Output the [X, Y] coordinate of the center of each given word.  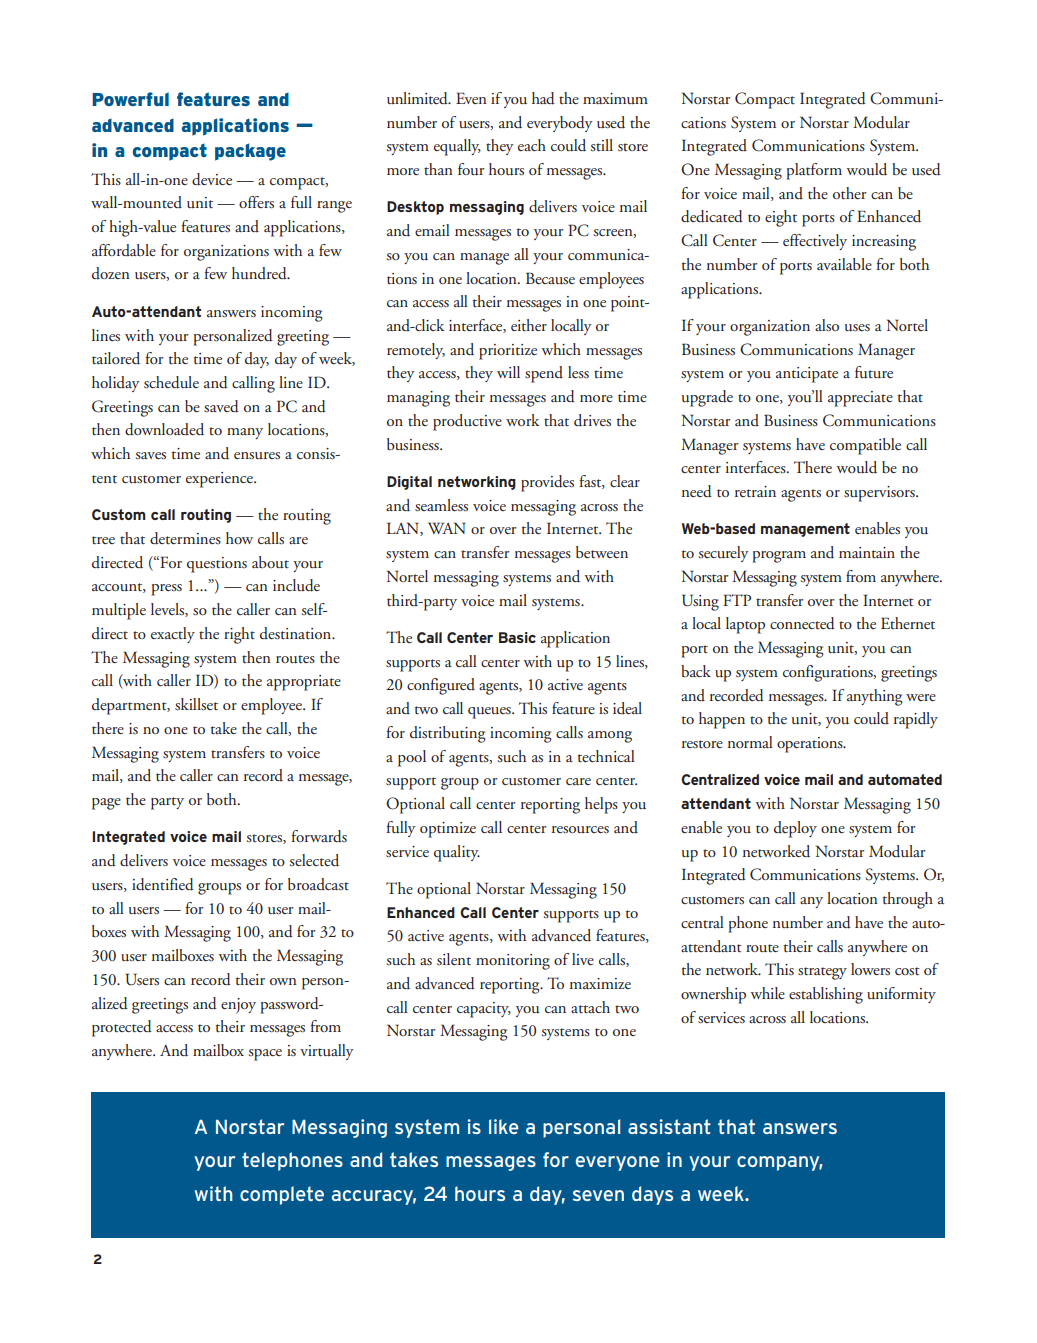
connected [802, 623]
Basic [517, 637]
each [532, 145]
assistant [669, 1126]
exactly [173, 635]
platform [814, 171]
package [250, 152]
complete [282, 1195]
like [504, 1126]
